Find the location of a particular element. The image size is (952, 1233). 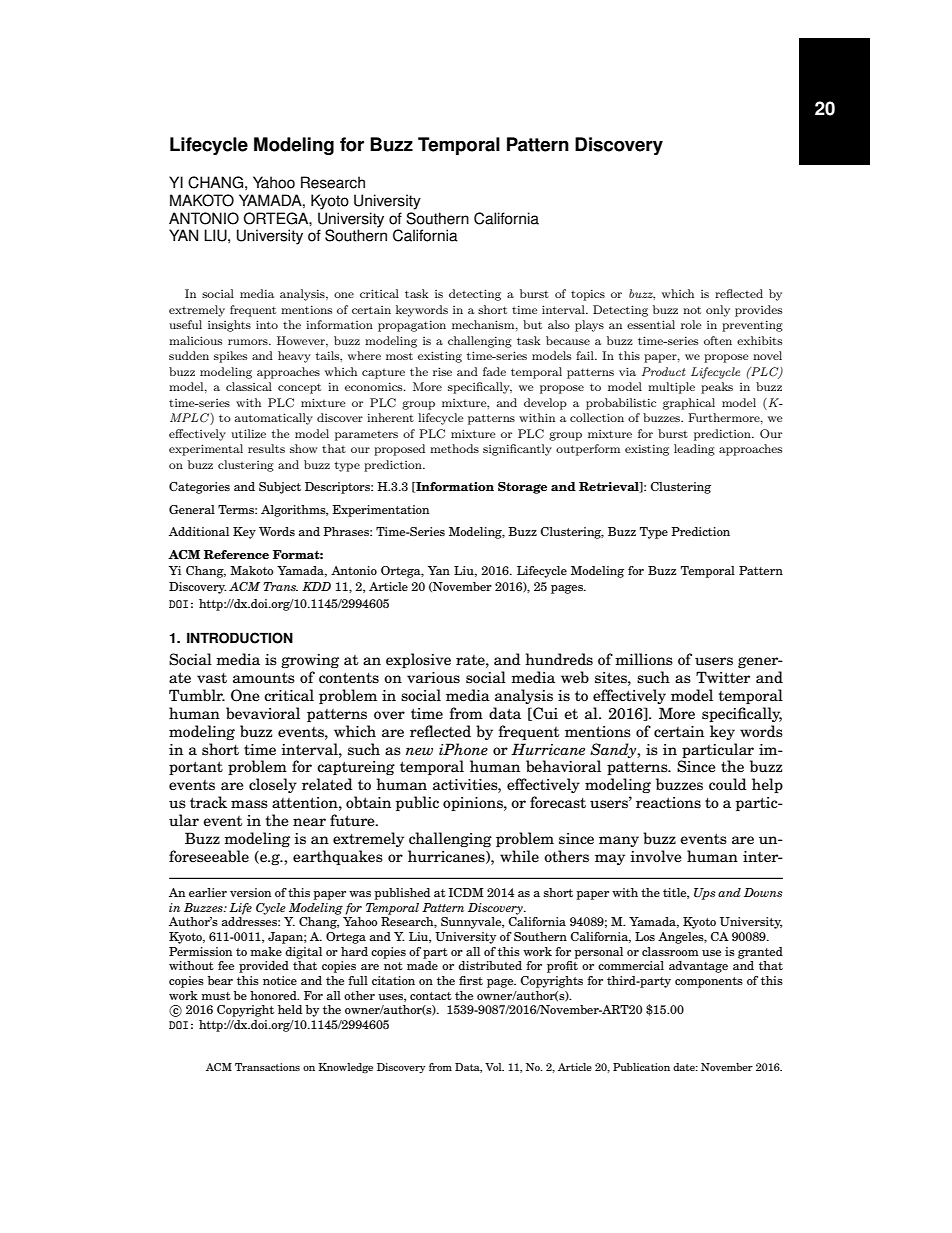

role is located at coordinates (691, 324).
